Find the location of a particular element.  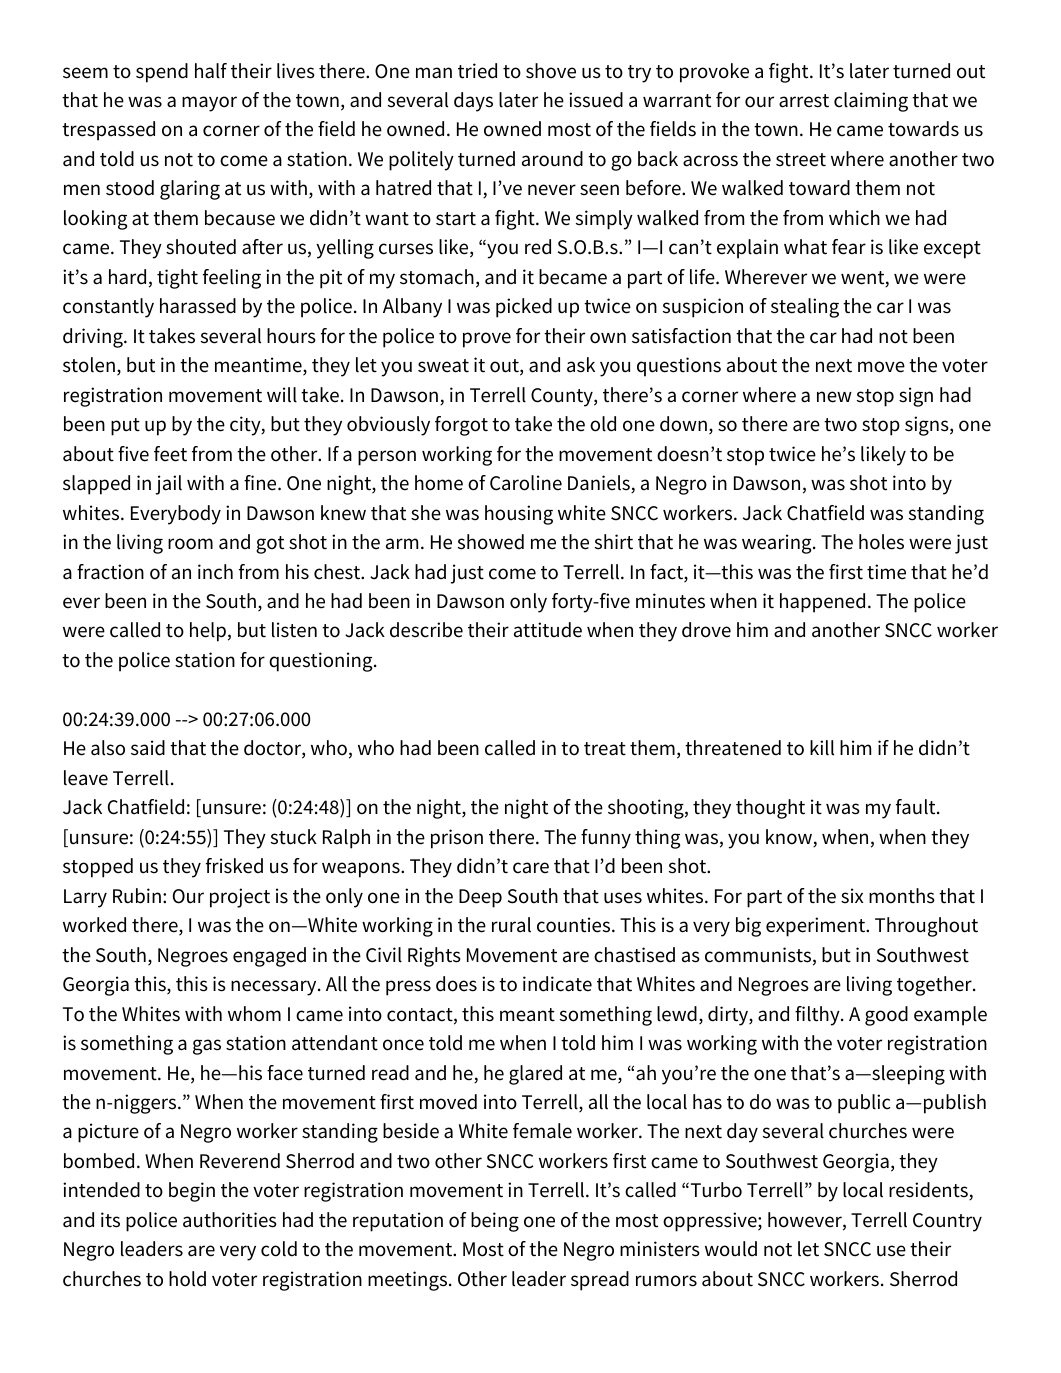

being is located at coordinates (495, 1222).
